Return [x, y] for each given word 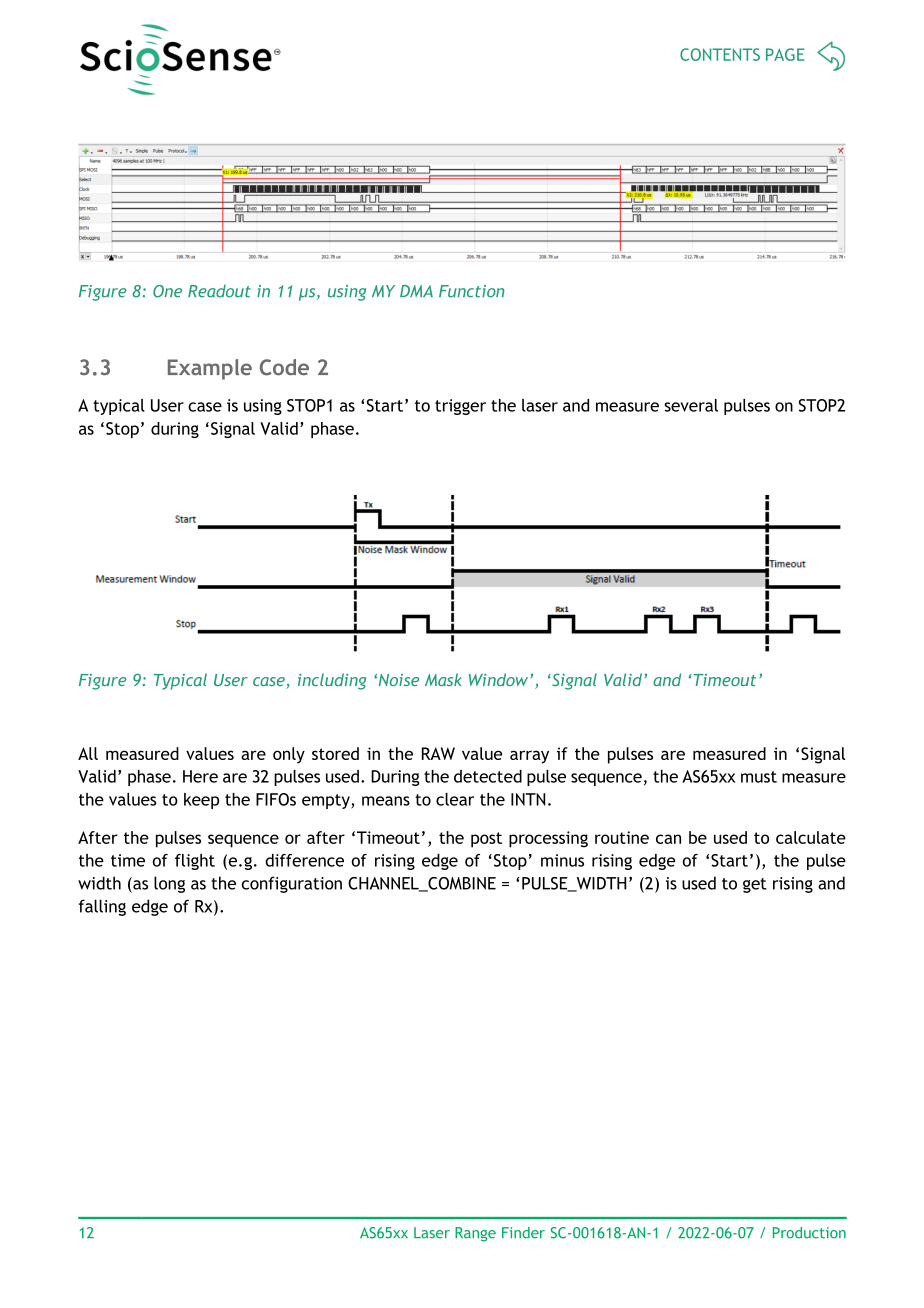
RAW [438, 753]
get [755, 885]
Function [472, 291]
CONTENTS [720, 54]
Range [475, 1234]
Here [200, 776]
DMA [416, 291]
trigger [460, 407]
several [691, 405]
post [486, 840]
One [167, 291]
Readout [219, 291]
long [169, 884]
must [759, 777]
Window [500, 679]
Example [210, 369]
